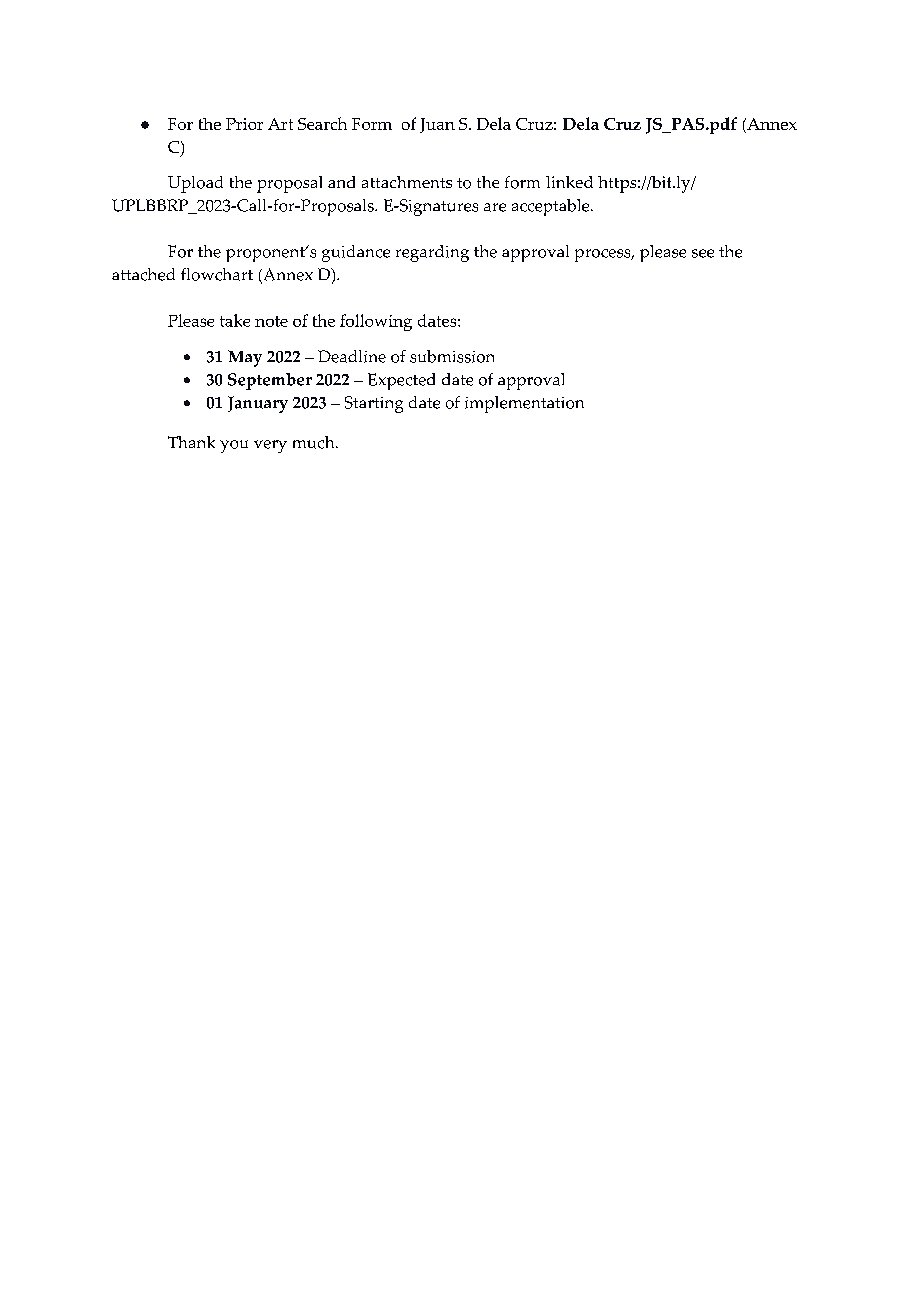  What do you see at coordinates (244, 124) in the image?
I see `Prior` at bounding box center [244, 124].
